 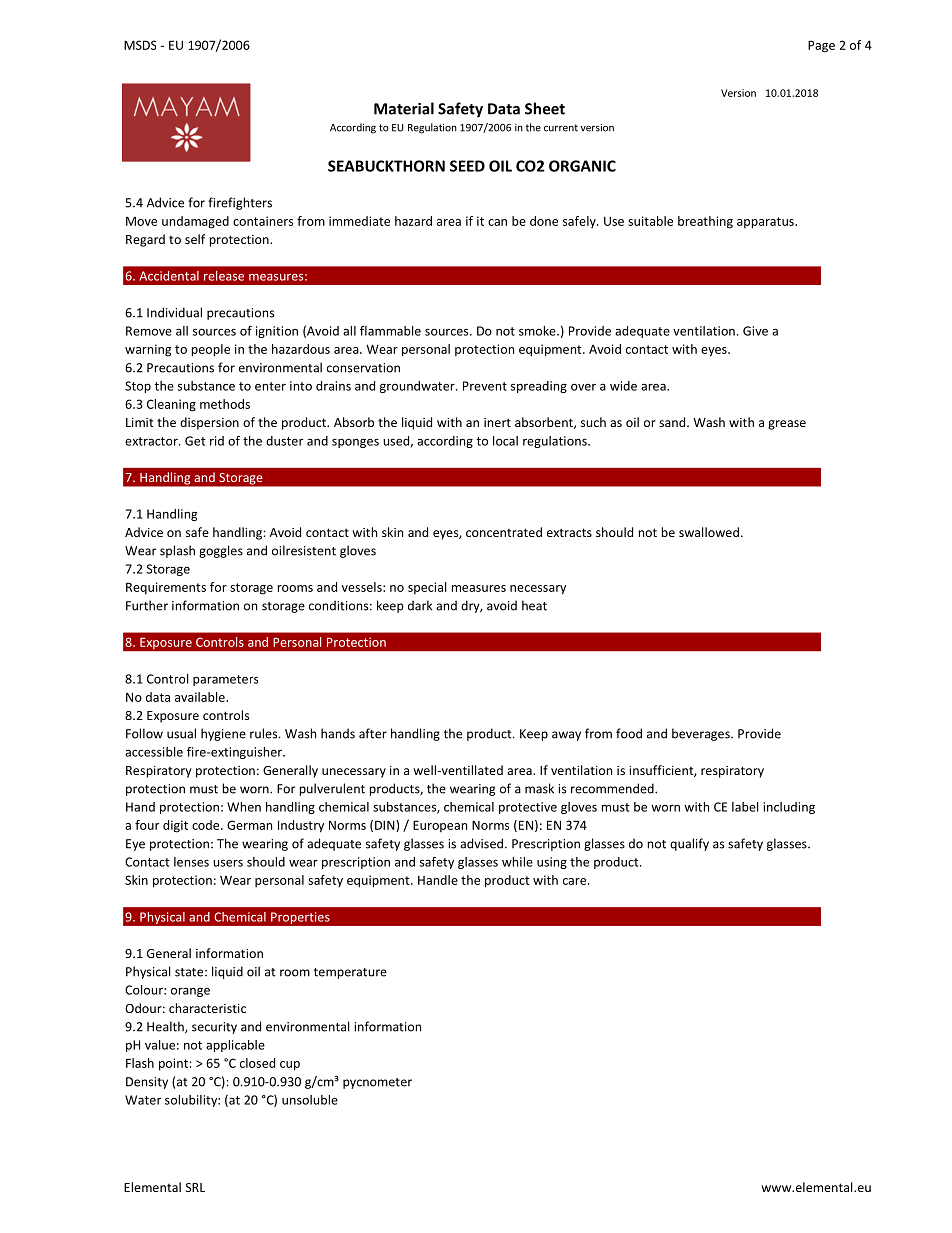 What do you see at coordinates (821, 46) in the image?
I see `Page` at bounding box center [821, 46].
